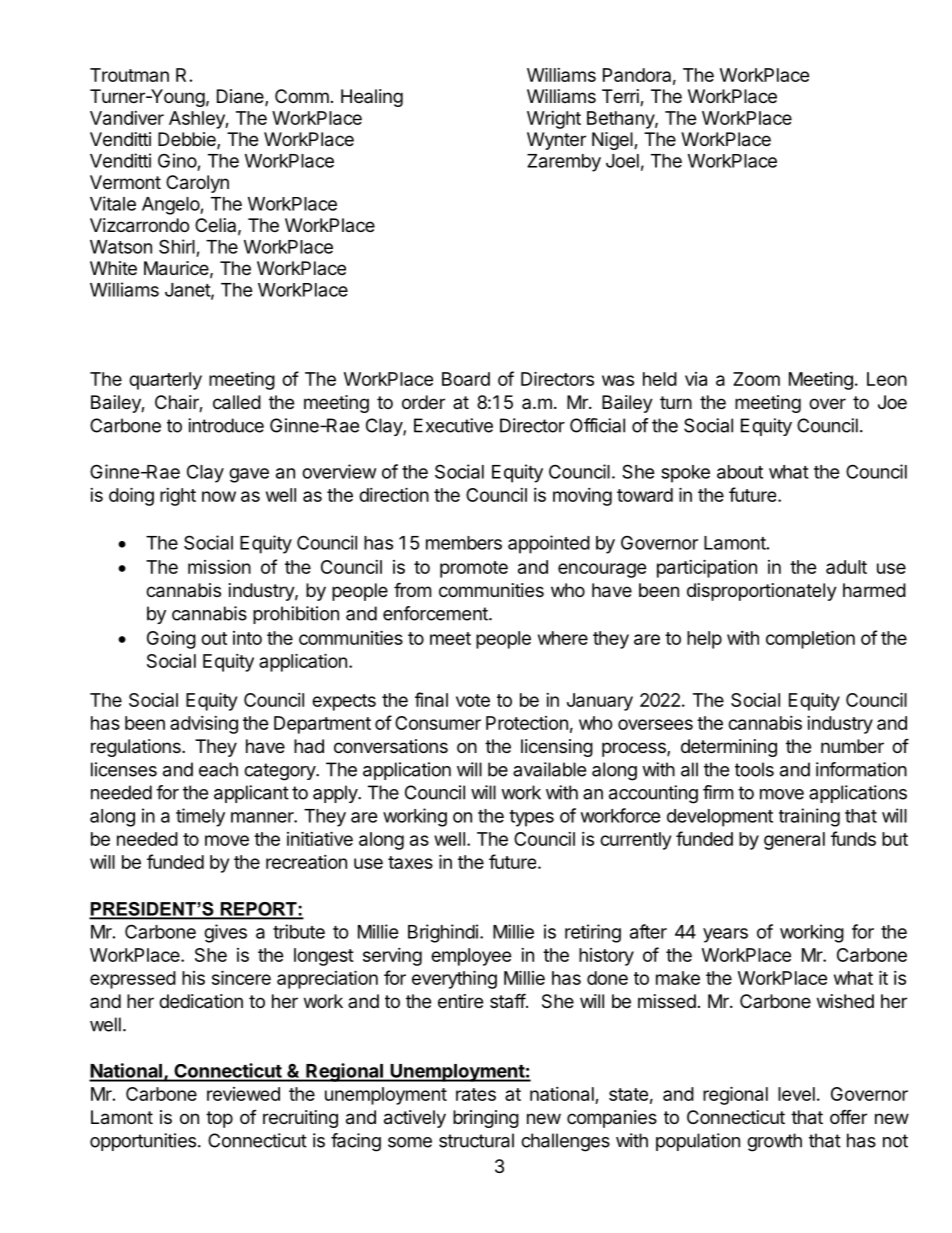 The height and width of the page is (1233, 952). Describe the element at coordinates (453, 425) in the page. I see `Executive` at that location.
